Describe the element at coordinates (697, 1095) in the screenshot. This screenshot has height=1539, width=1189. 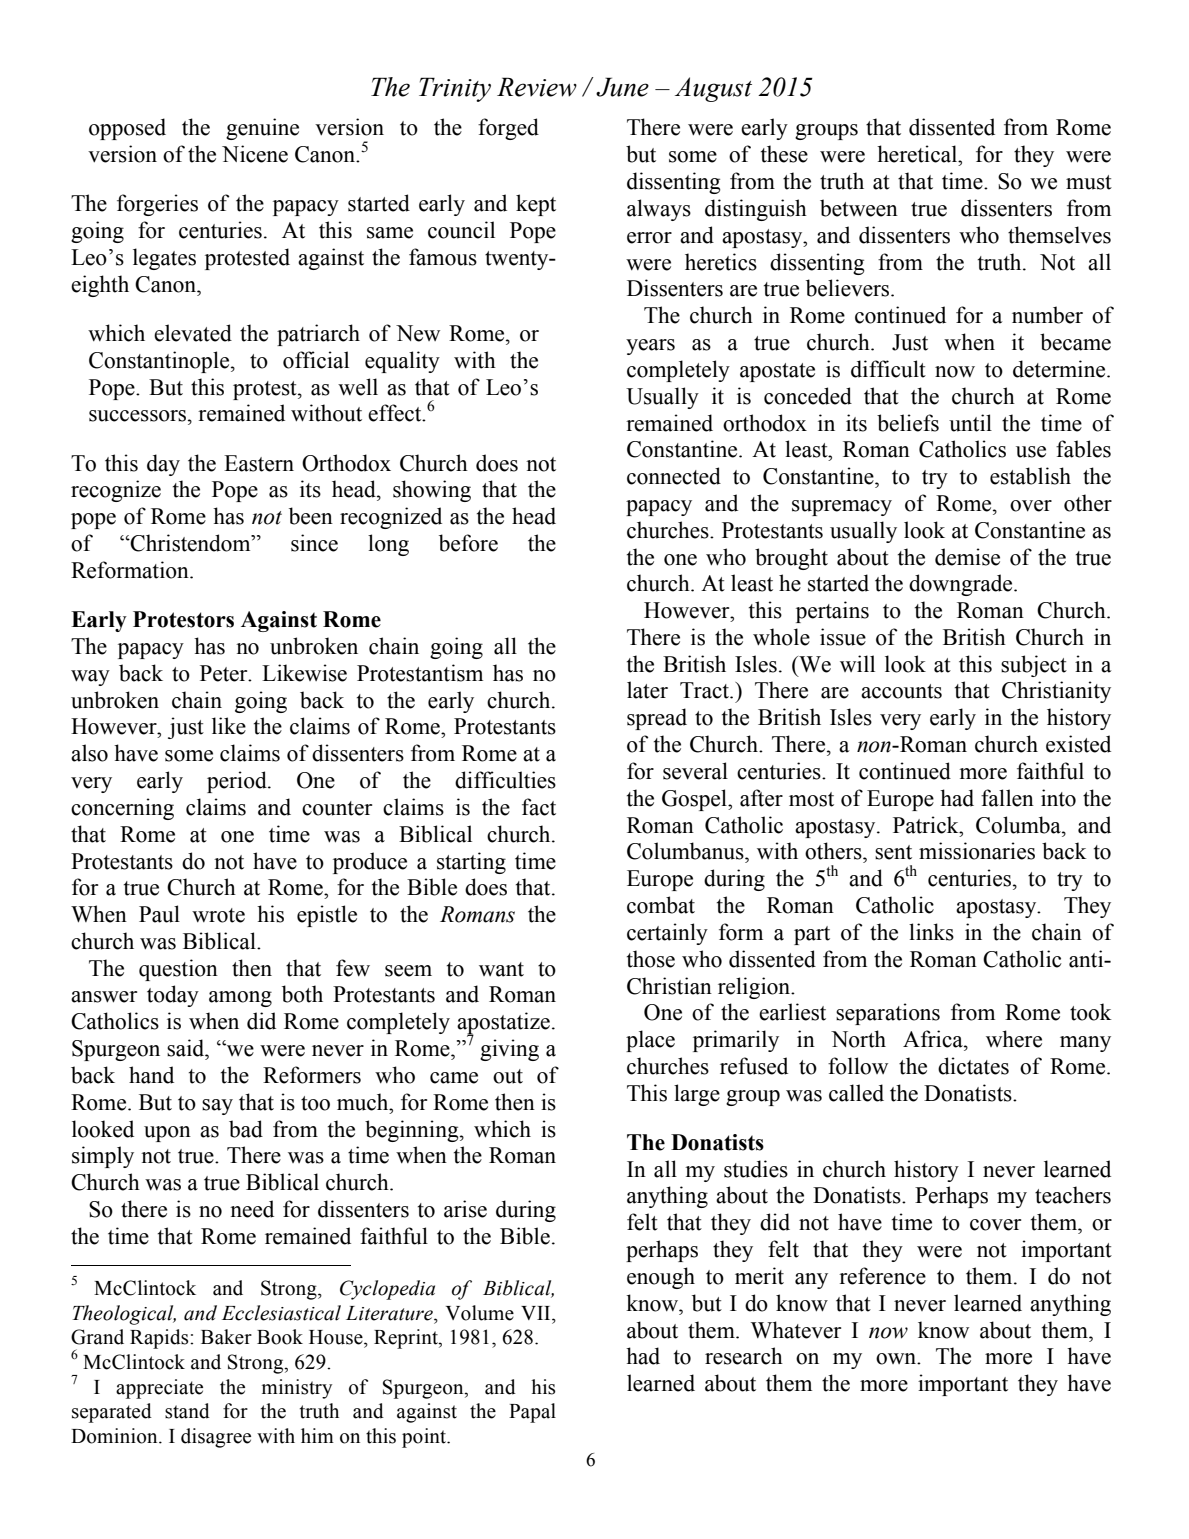
I see `large` at that location.
